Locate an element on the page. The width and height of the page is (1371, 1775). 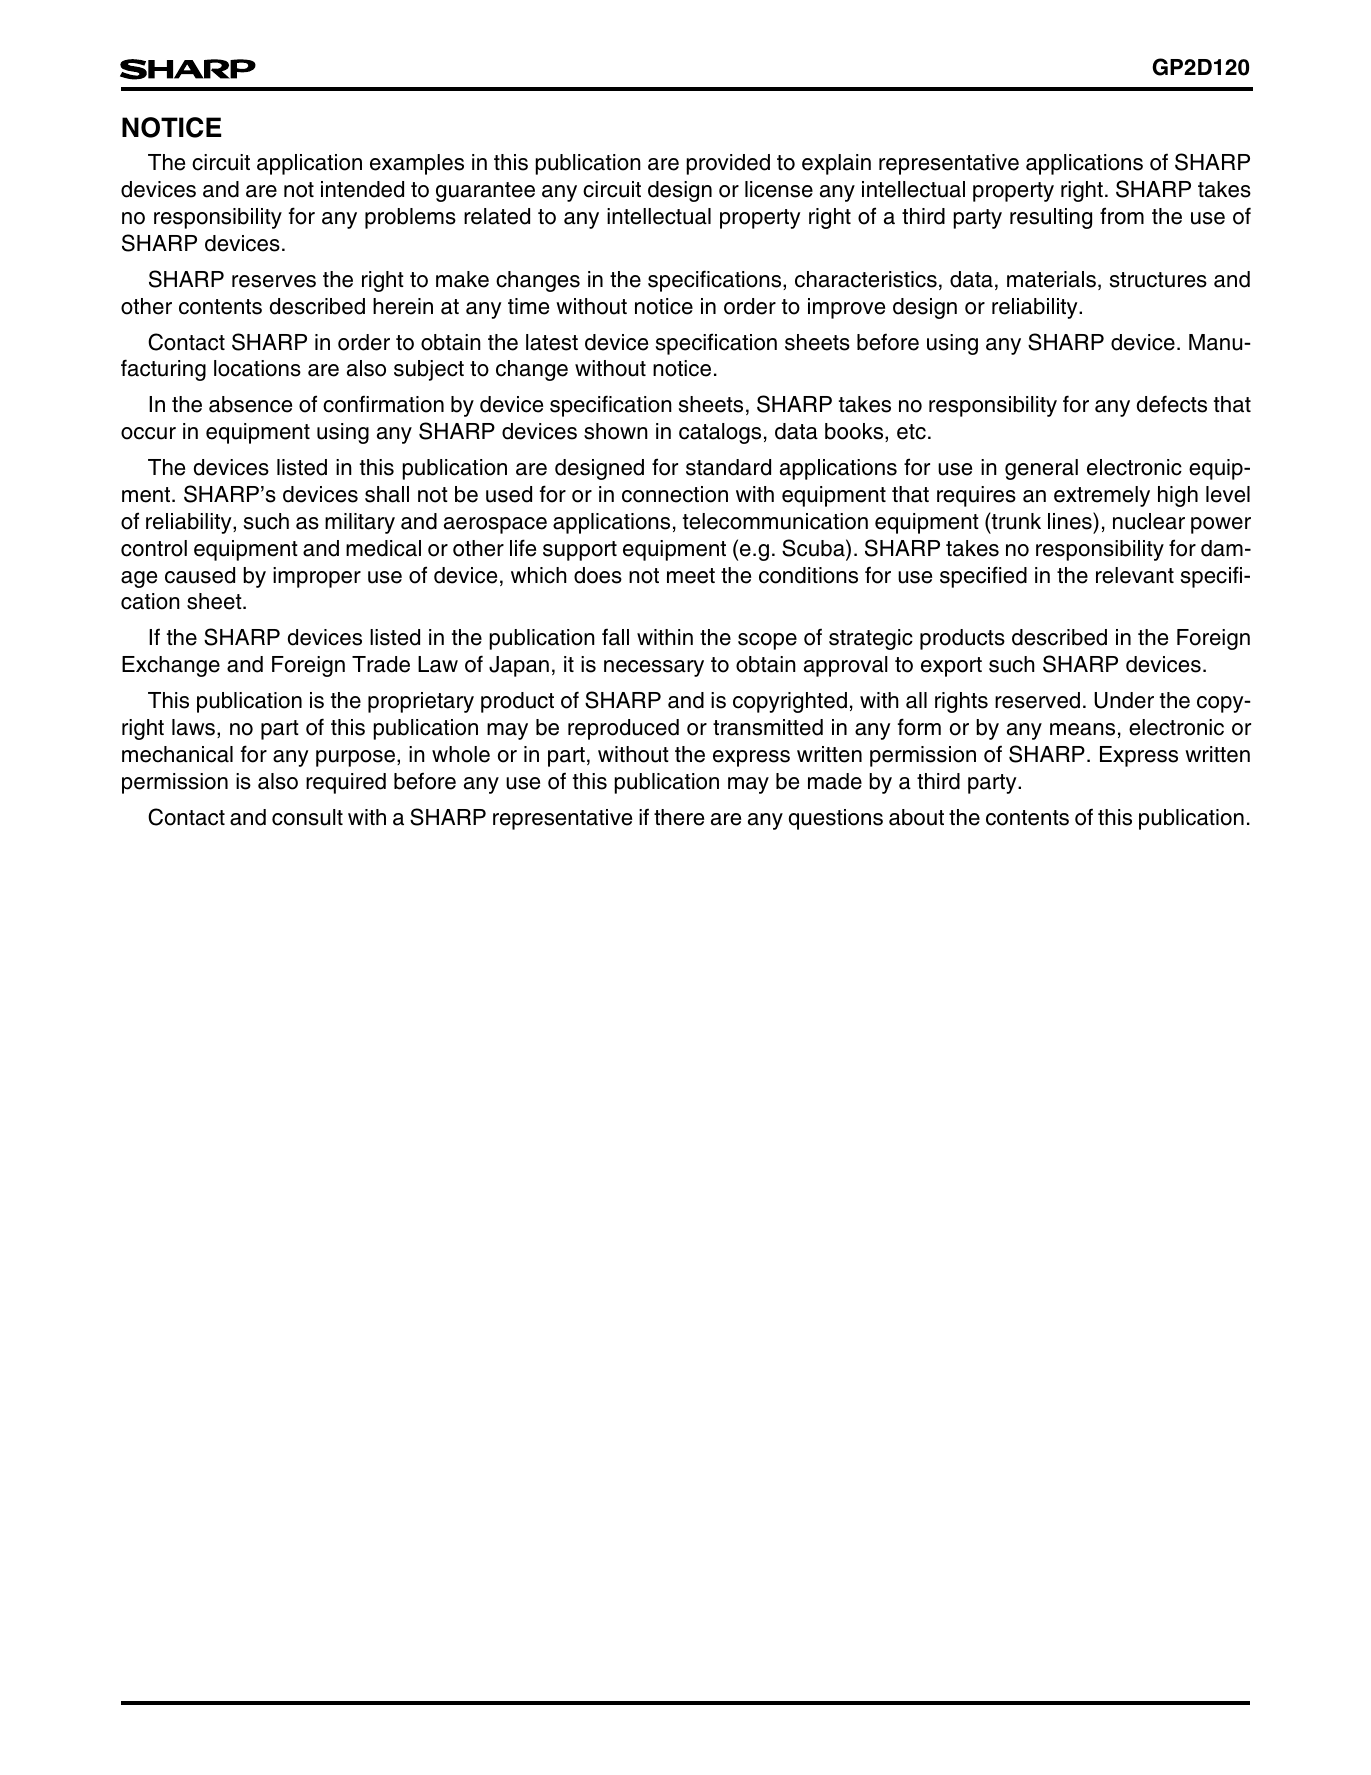
connection is located at coordinates (675, 494).
